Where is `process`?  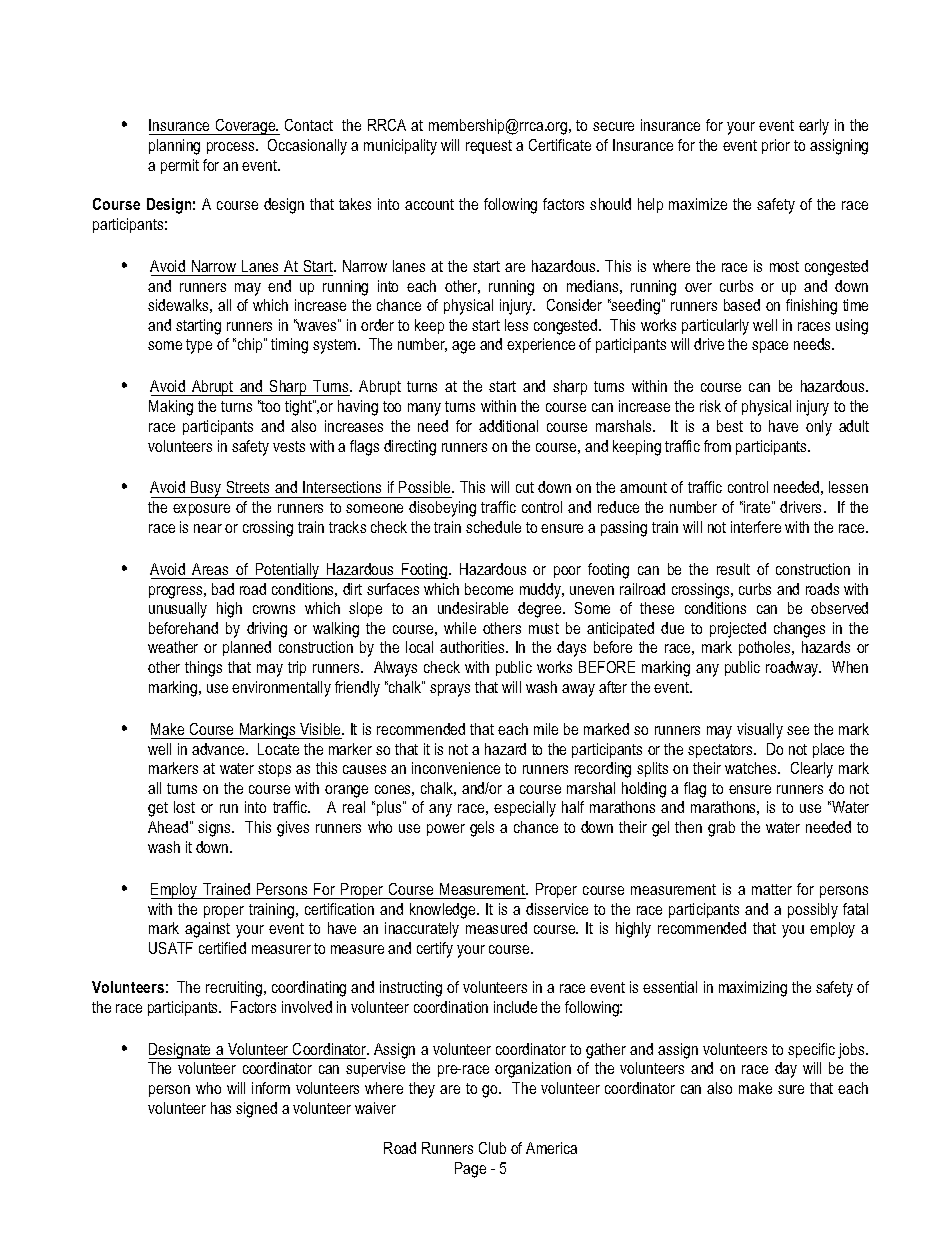
process is located at coordinates (232, 148).
